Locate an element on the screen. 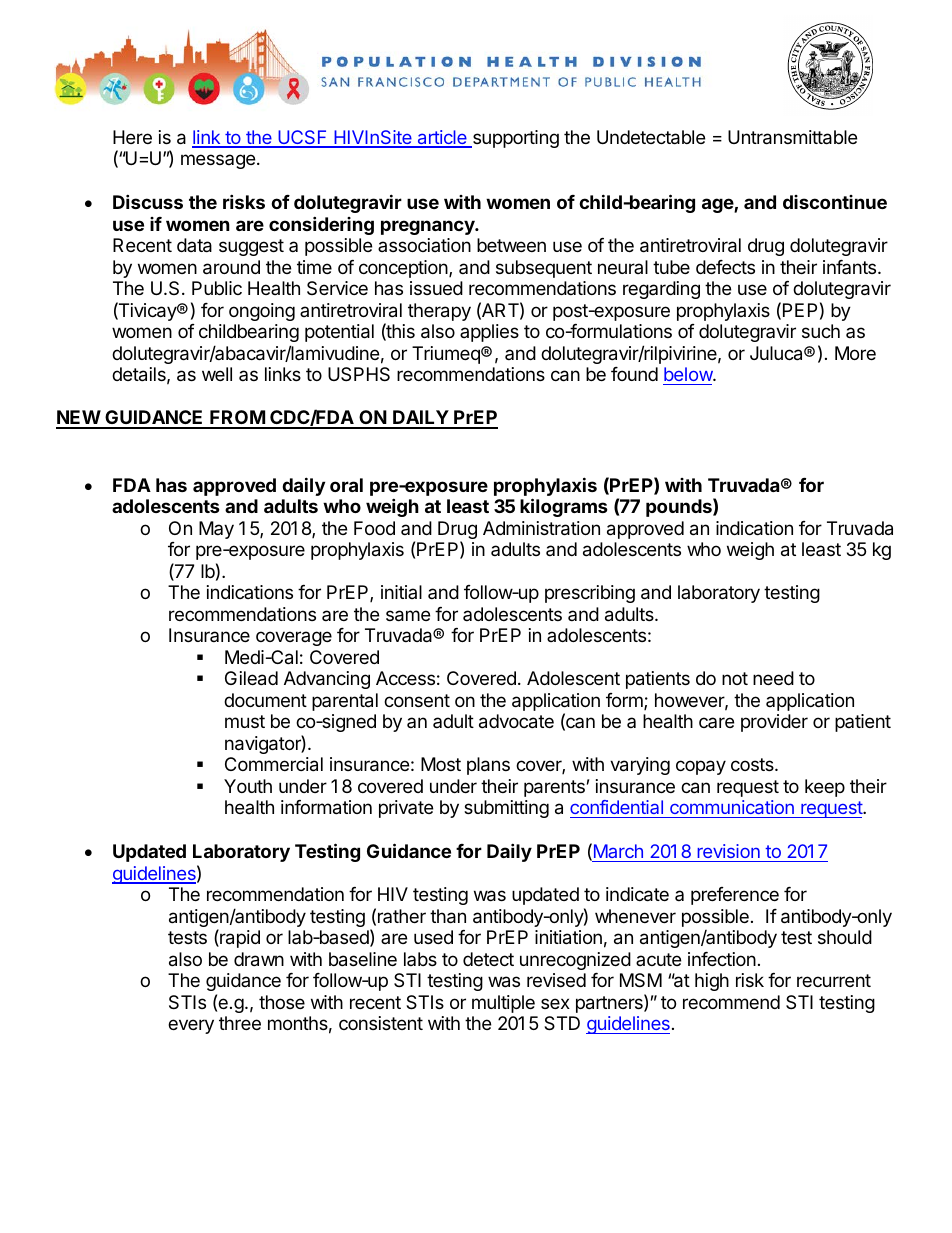 Image resolution: width=952 pixels, height=1233 pixels. need is located at coordinates (773, 678).
